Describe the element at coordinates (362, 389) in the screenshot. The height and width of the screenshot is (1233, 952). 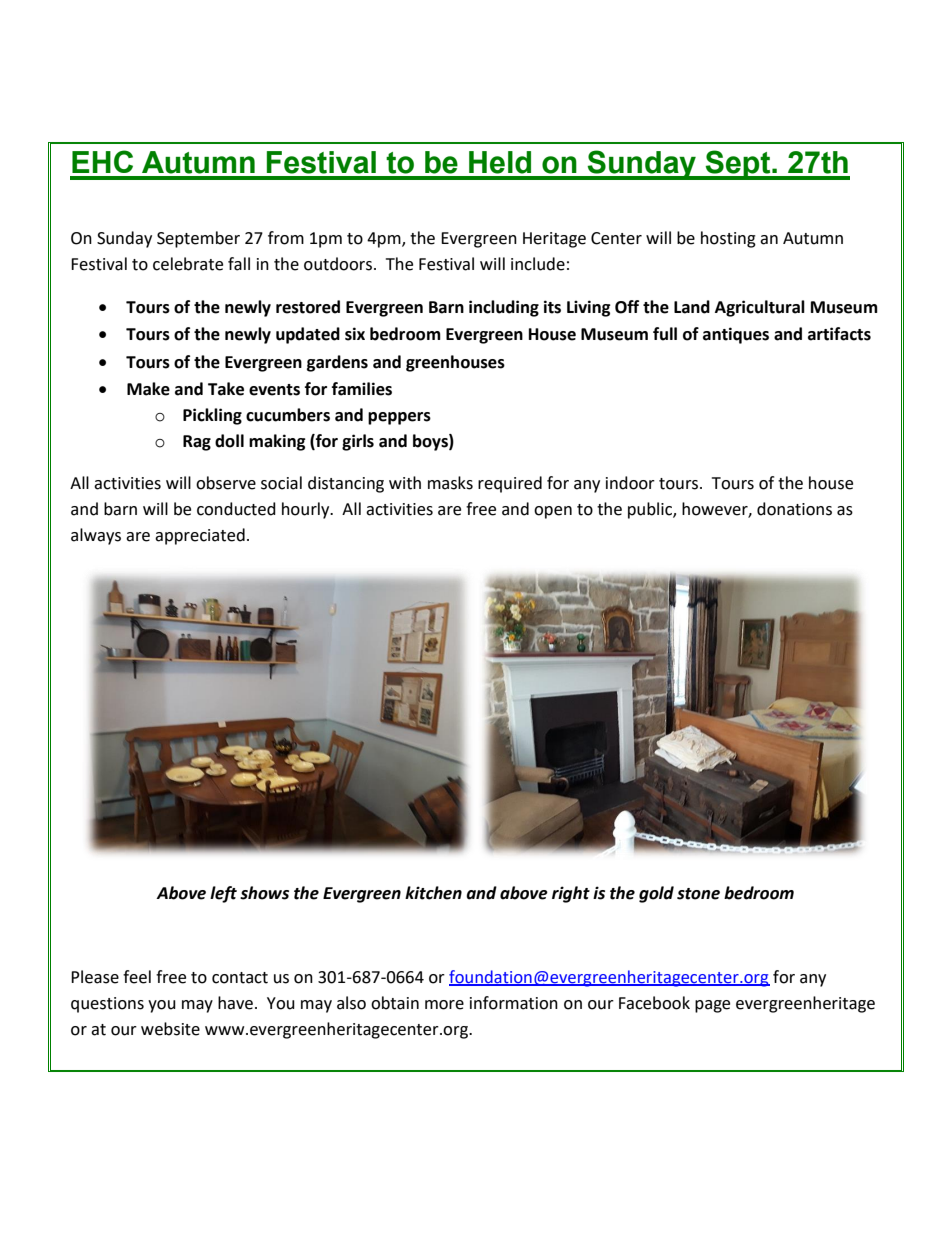
I see `families` at that location.
